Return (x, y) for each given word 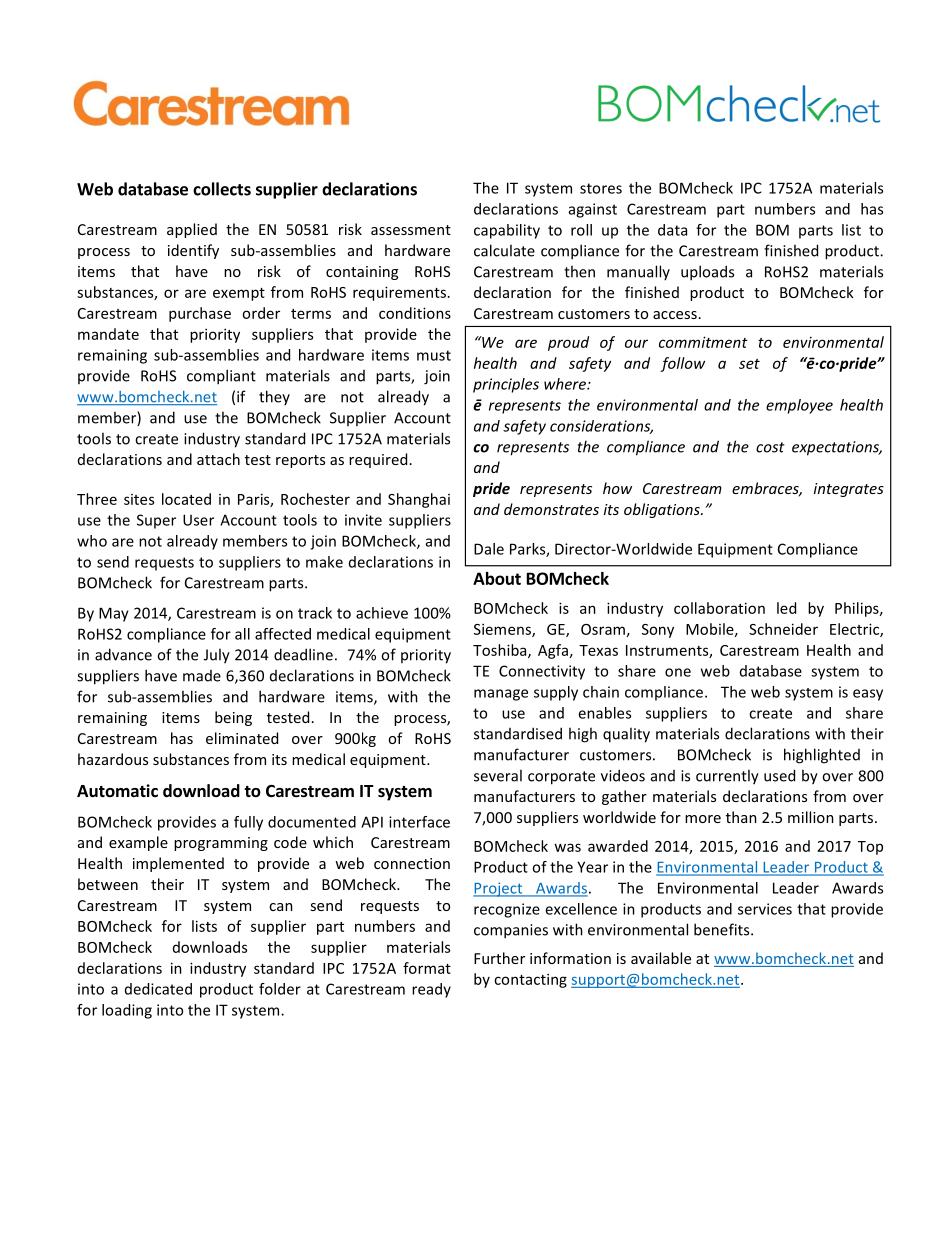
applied (192, 230)
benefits (723, 929)
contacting (530, 980)
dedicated (158, 989)
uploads (707, 273)
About (497, 578)
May (114, 614)
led (786, 608)
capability (507, 231)
